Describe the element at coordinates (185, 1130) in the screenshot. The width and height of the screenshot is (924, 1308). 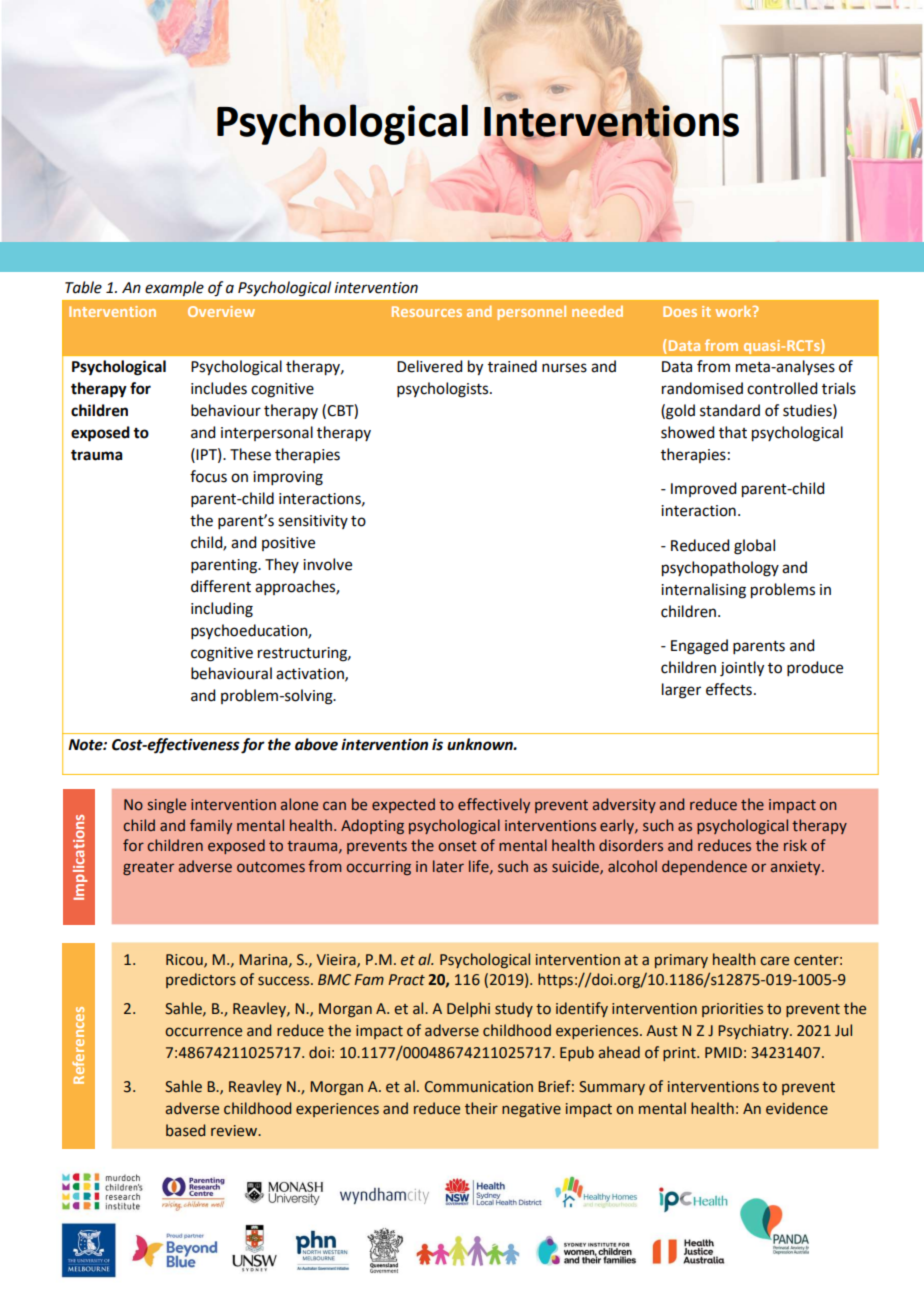
I see `based` at that location.
